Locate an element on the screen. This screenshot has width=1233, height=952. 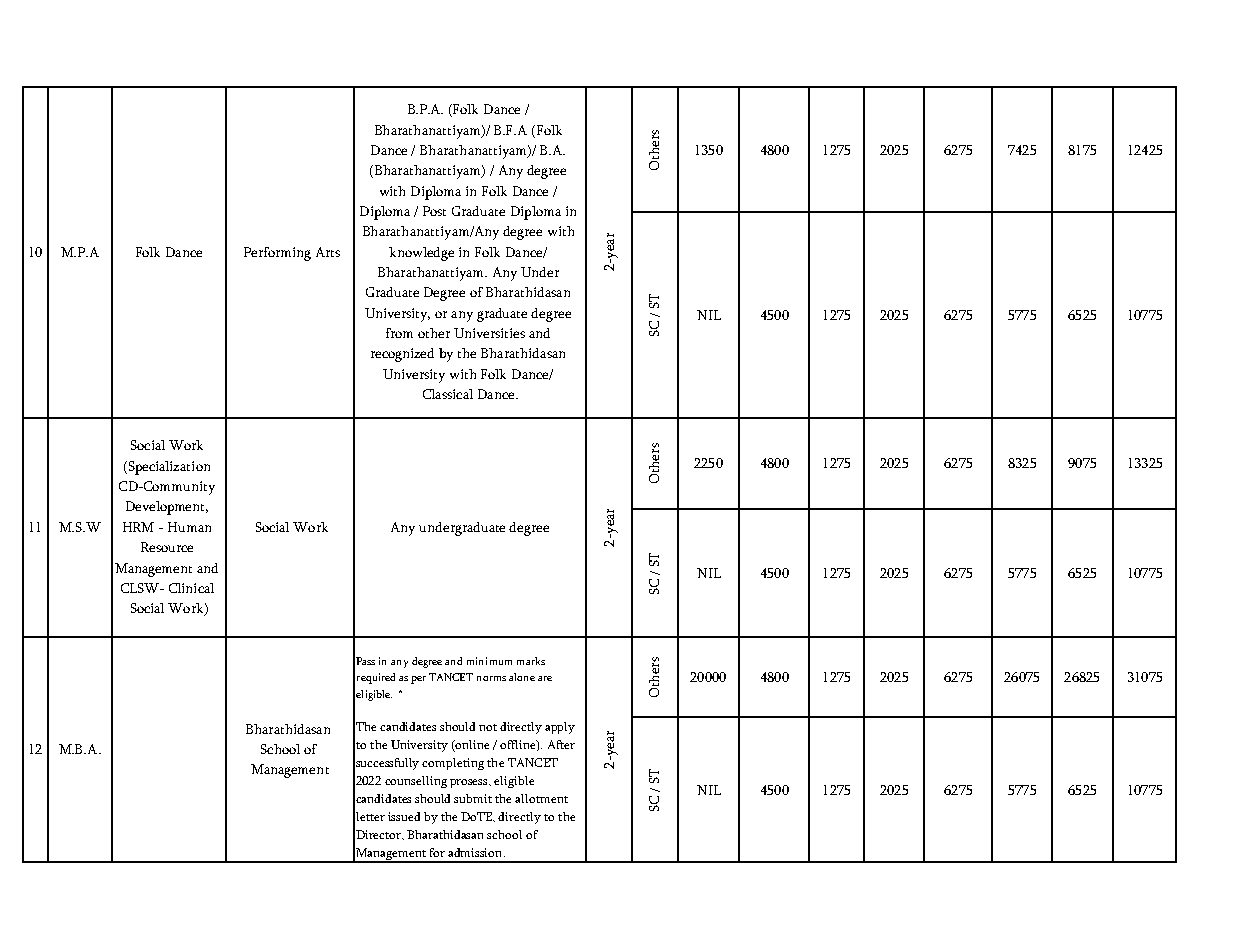
Human is located at coordinates (189, 527).
